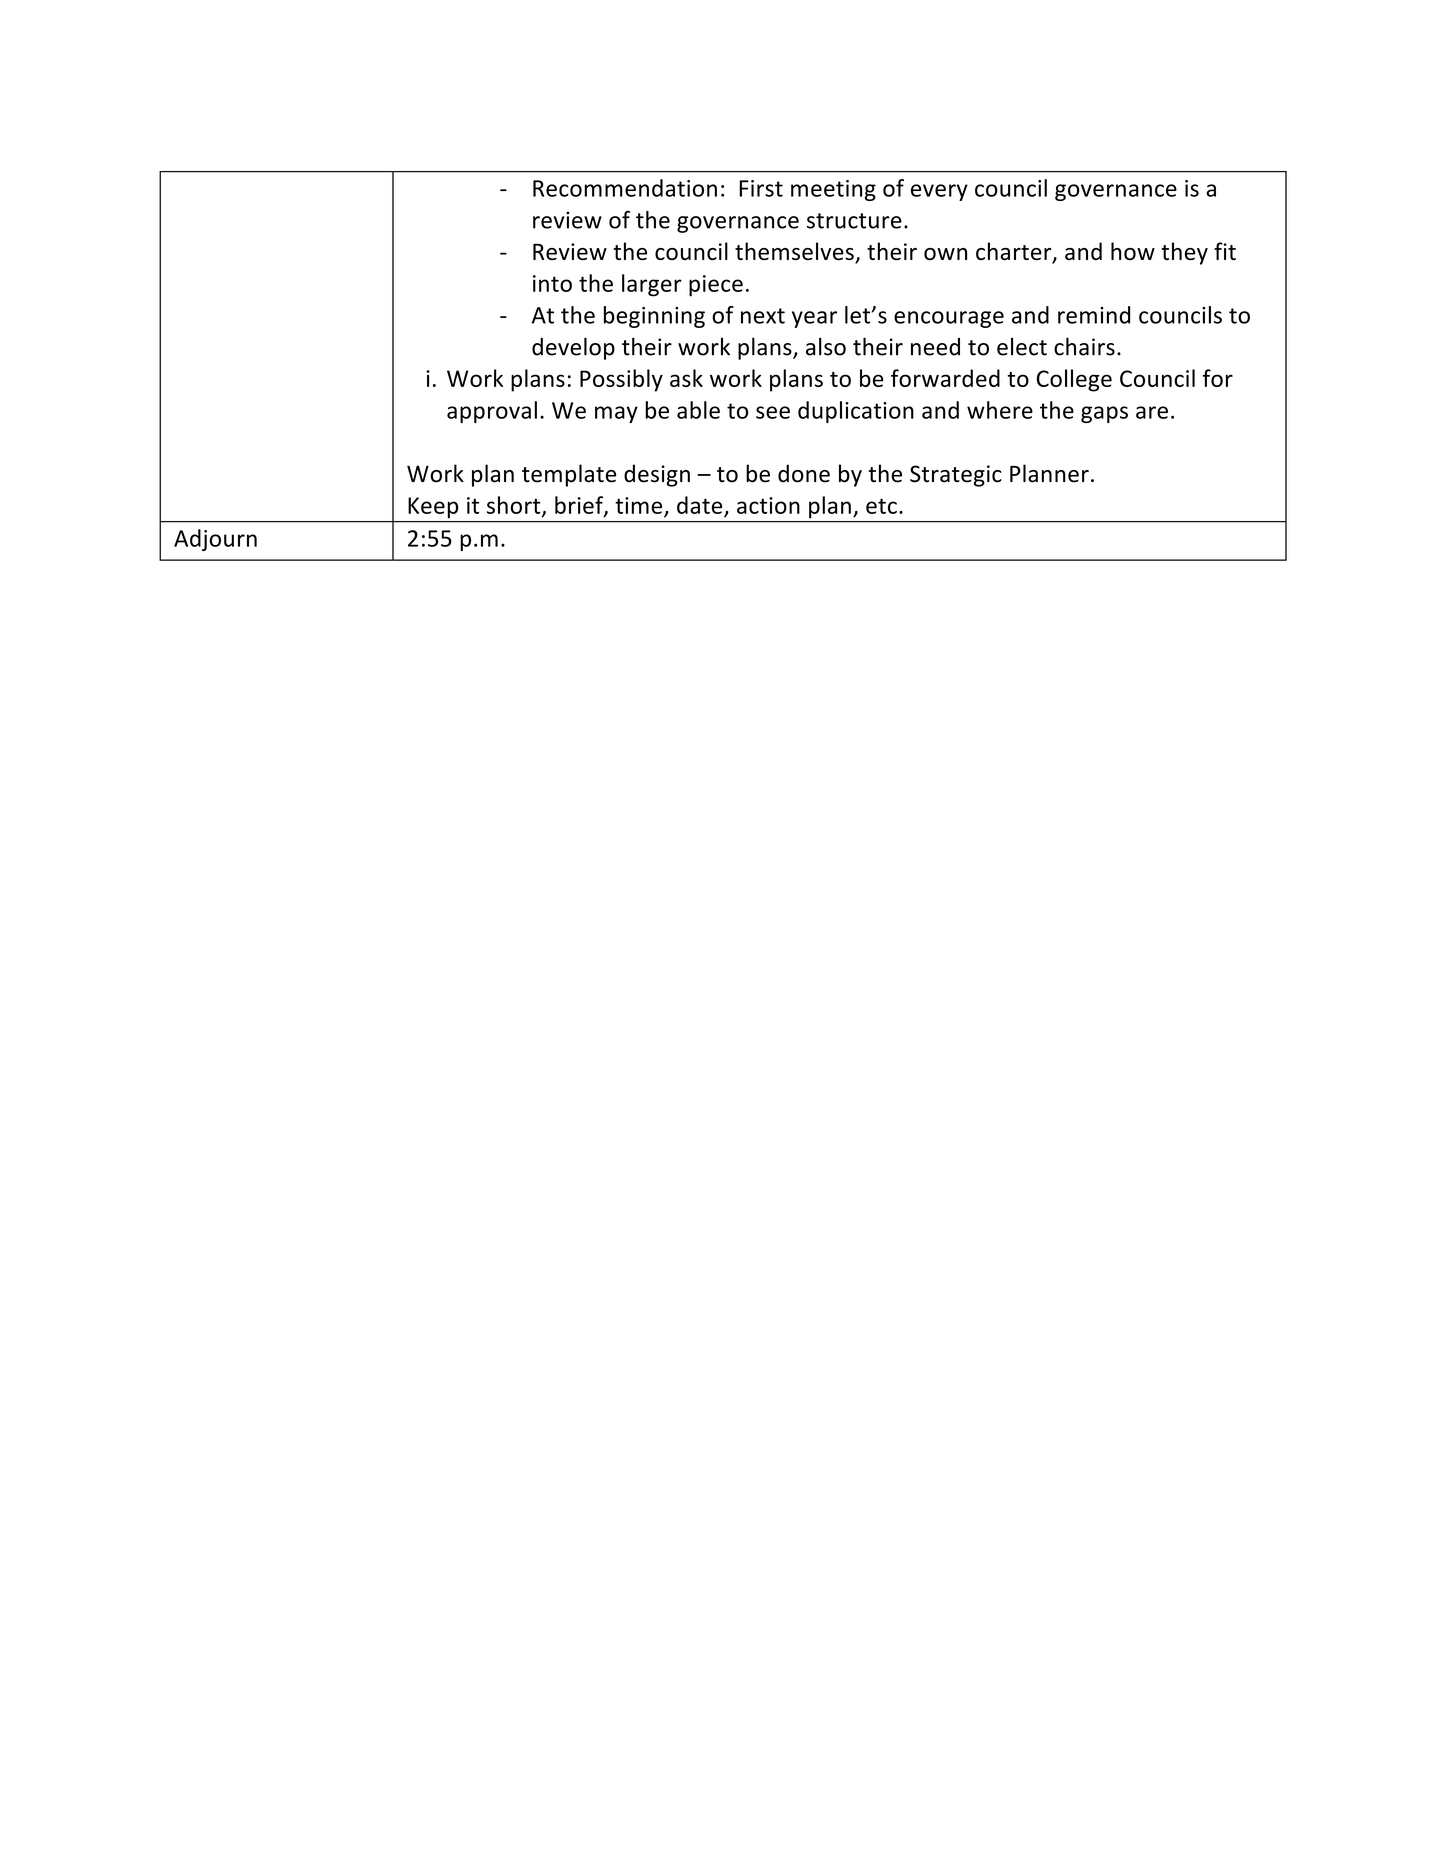  Describe the element at coordinates (625, 188) in the screenshot. I see `Recommendation` at that location.
